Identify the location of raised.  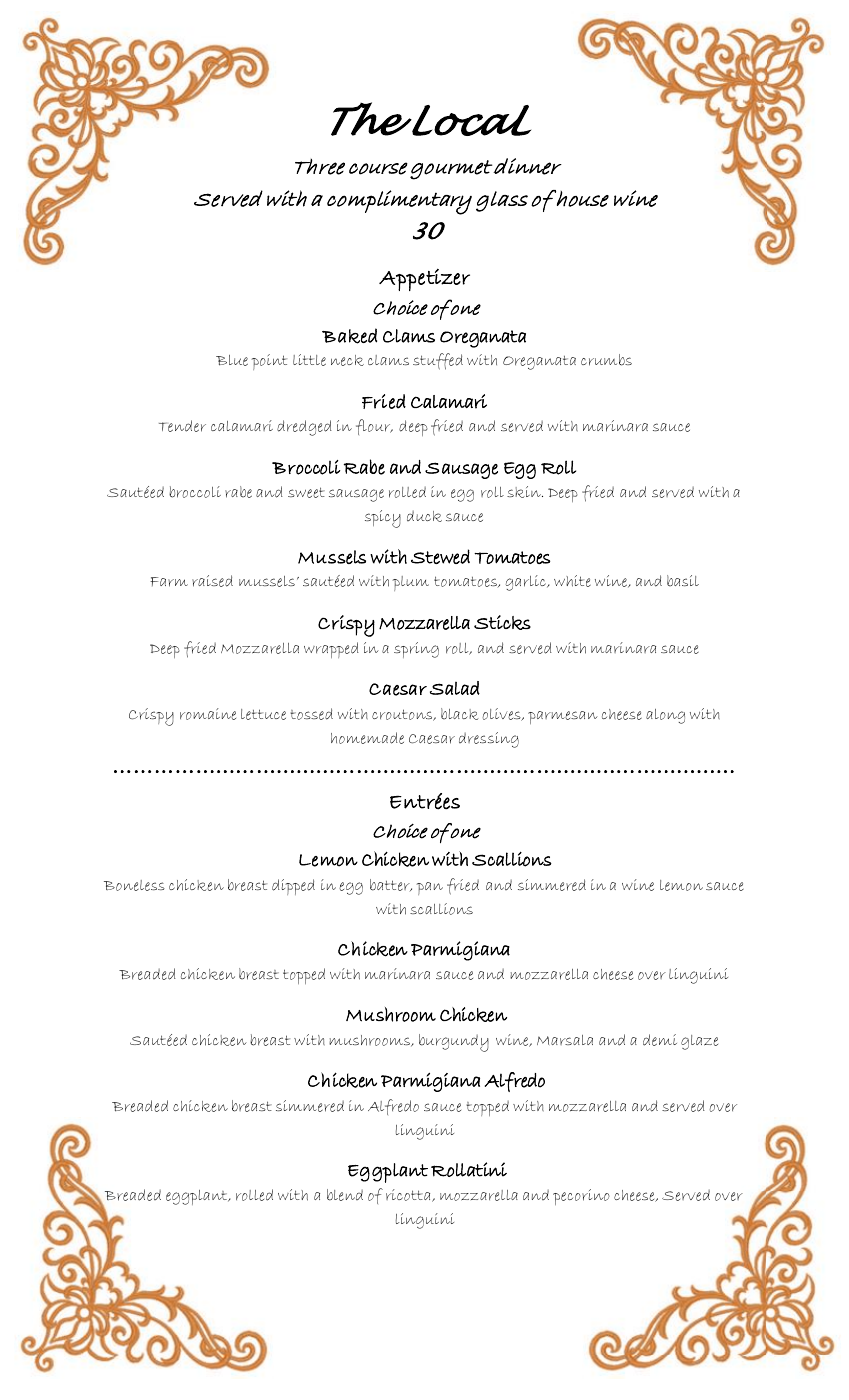
(212, 581).
